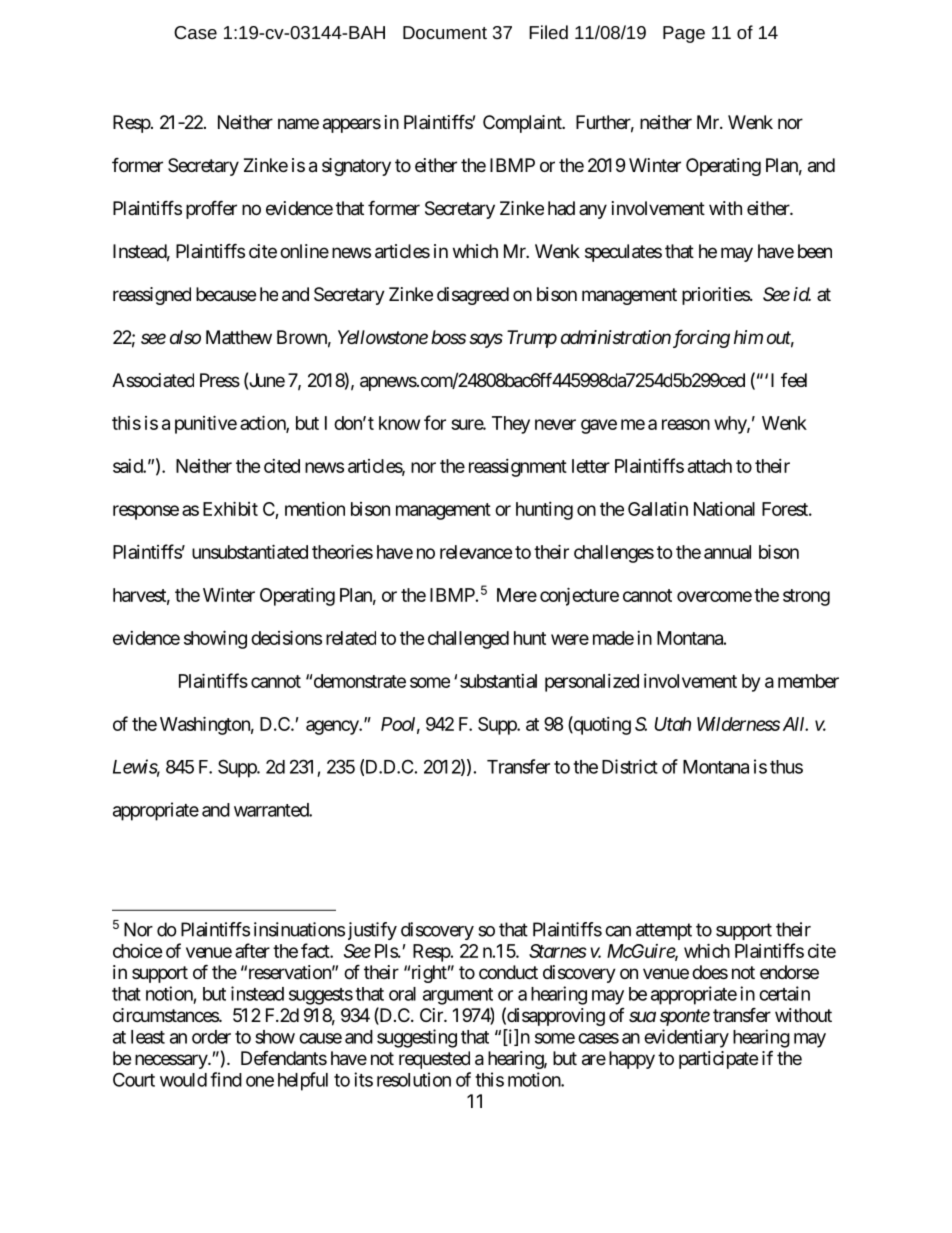  Describe the element at coordinates (684, 34) in the document. I see `Page` at that location.
